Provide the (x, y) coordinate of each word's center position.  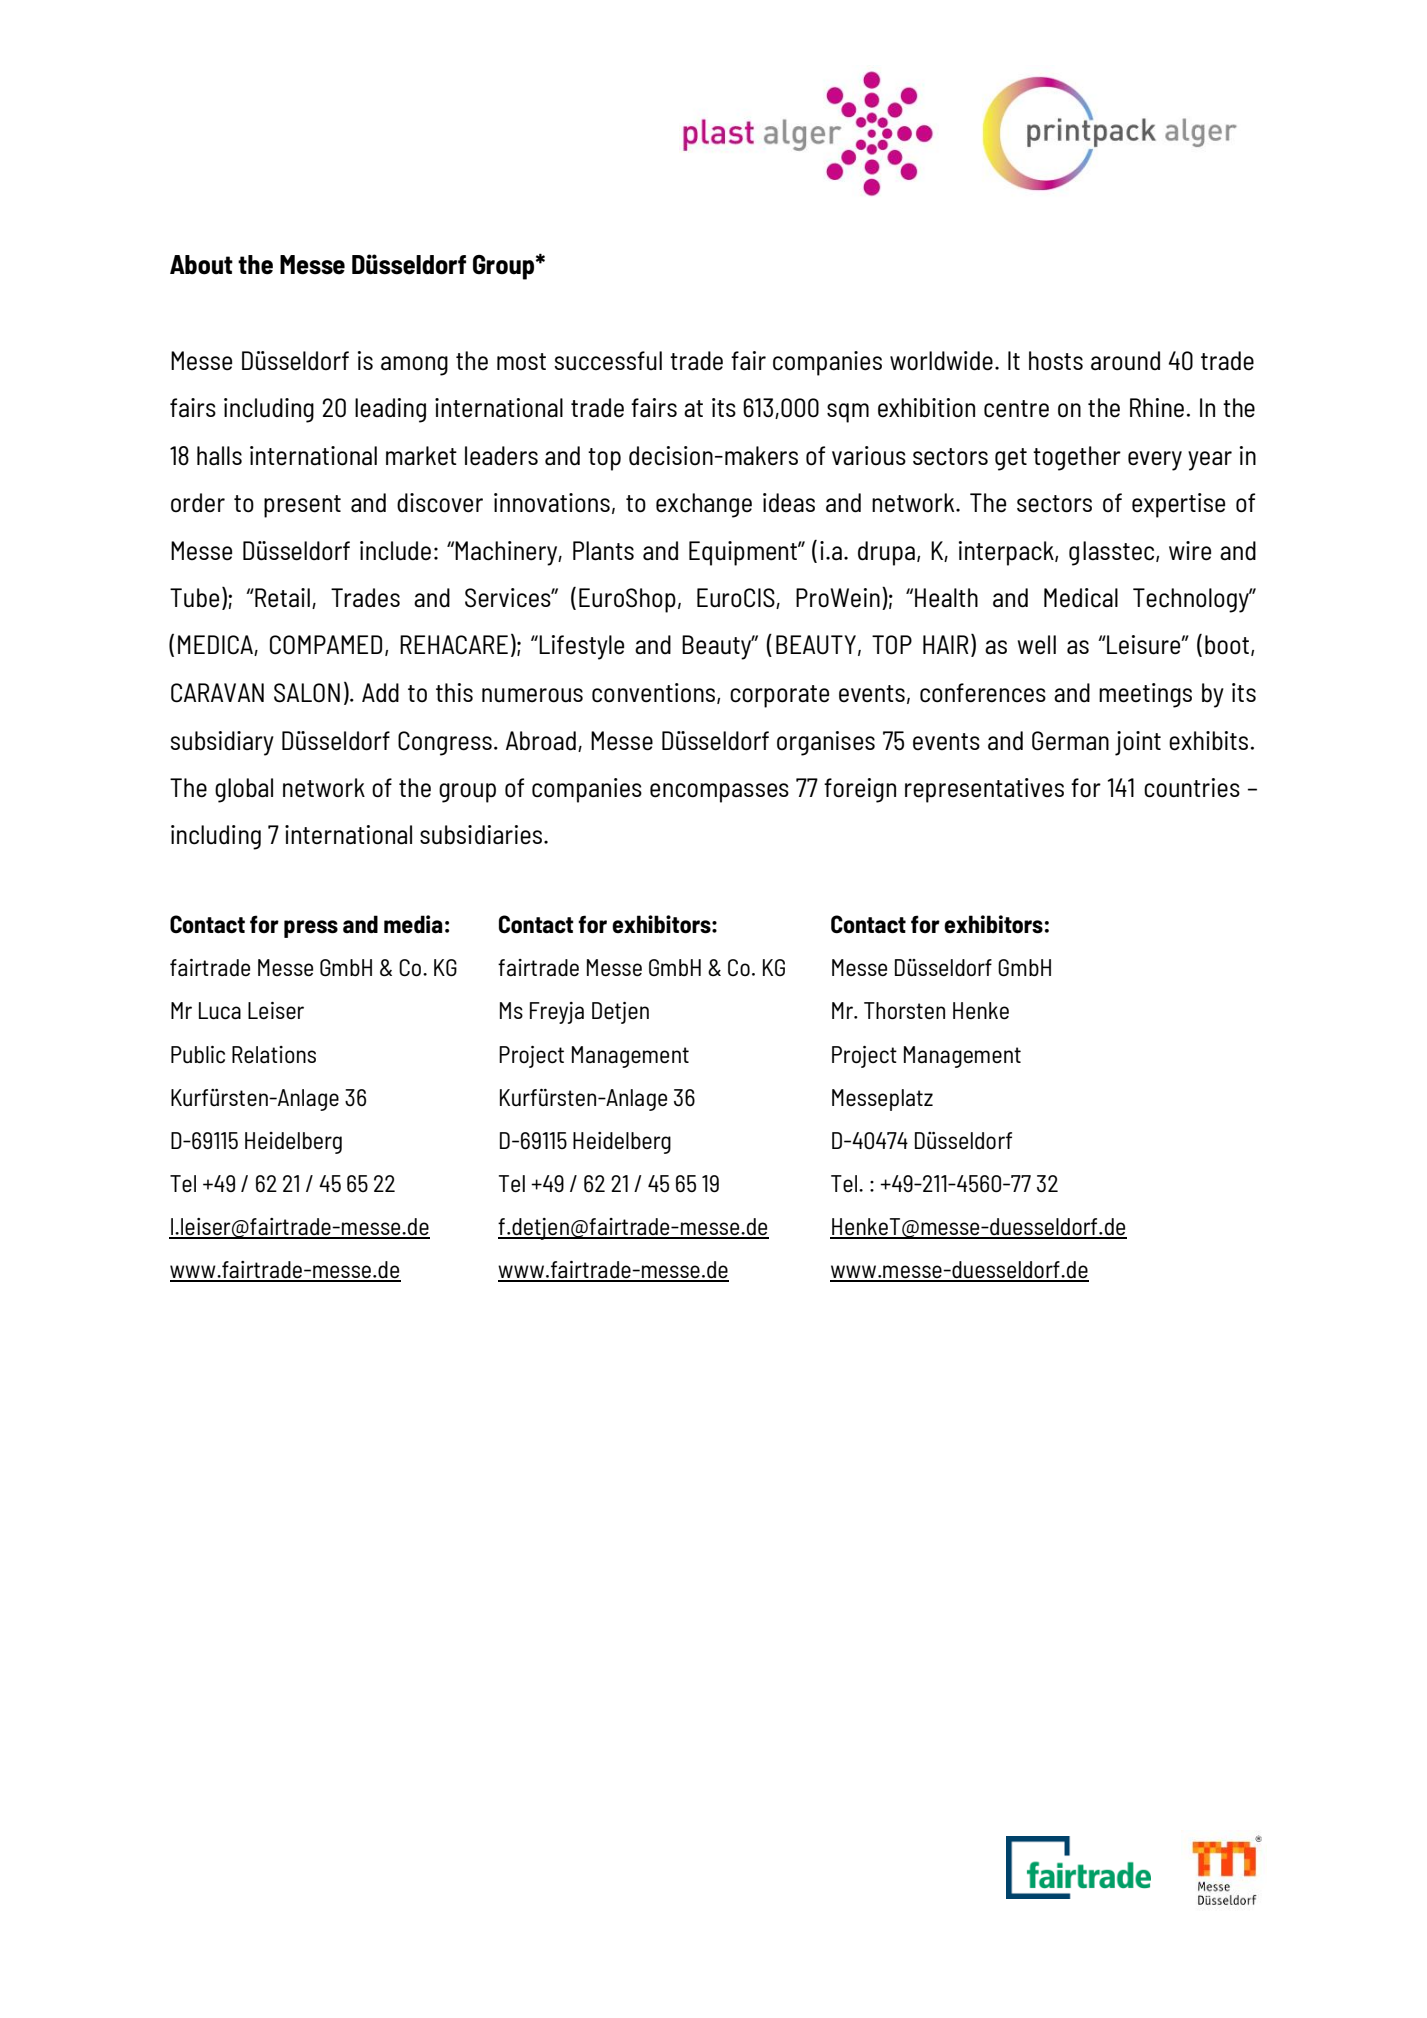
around (1125, 361)
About (201, 265)
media (413, 924)
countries (1192, 788)
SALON (307, 693)
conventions (655, 693)
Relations (274, 1054)
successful (608, 361)
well (1037, 645)
